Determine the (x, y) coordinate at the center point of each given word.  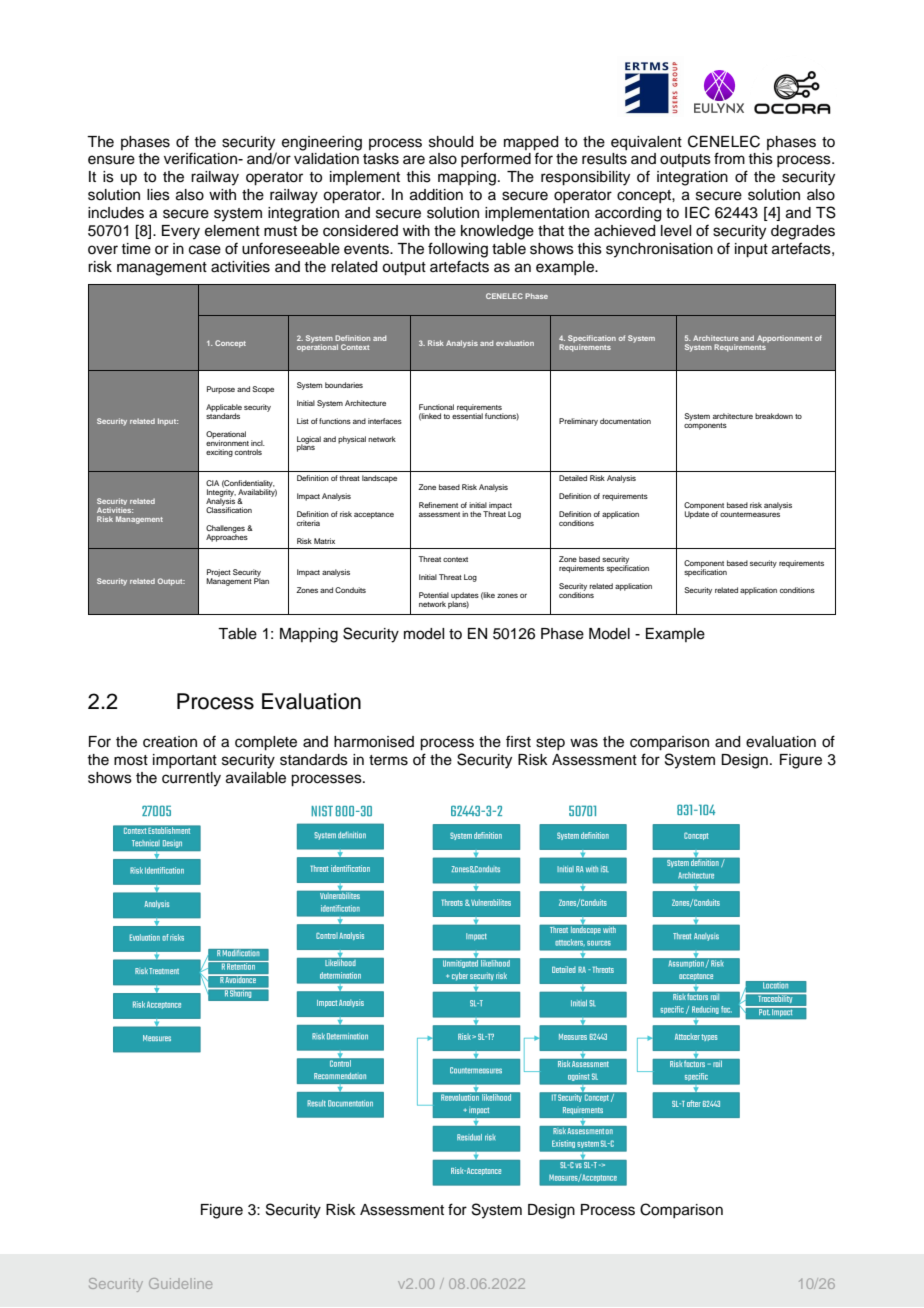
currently (191, 779)
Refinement (438, 505)
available (256, 778)
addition (436, 195)
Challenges (225, 530)
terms (388, 760)
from (729, 158)
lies (158, 195)
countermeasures (750, 514)
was (584, 743)
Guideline (180, 1283)
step (550, 743)
